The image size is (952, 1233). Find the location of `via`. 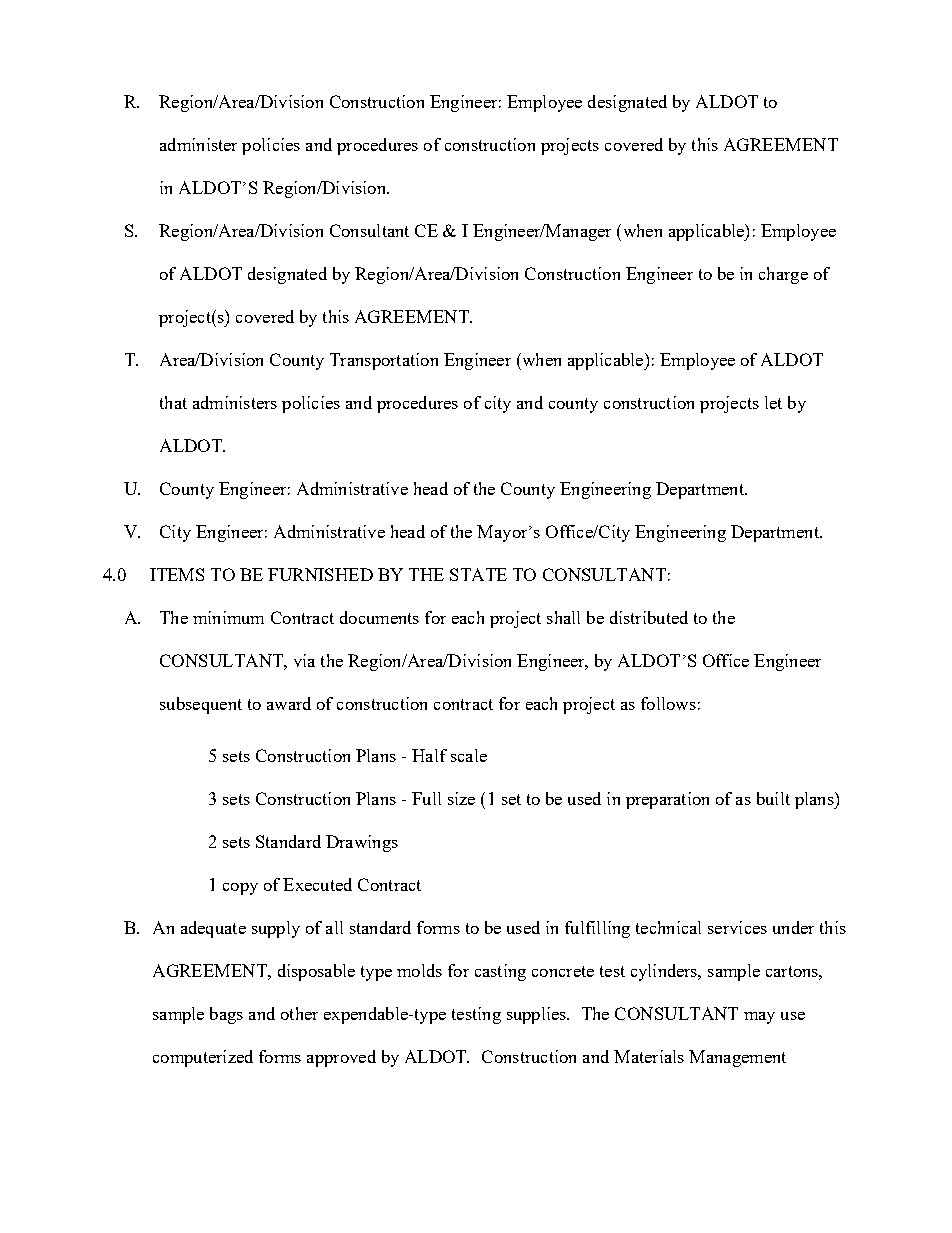

via is located at coordinates (304, 660).
